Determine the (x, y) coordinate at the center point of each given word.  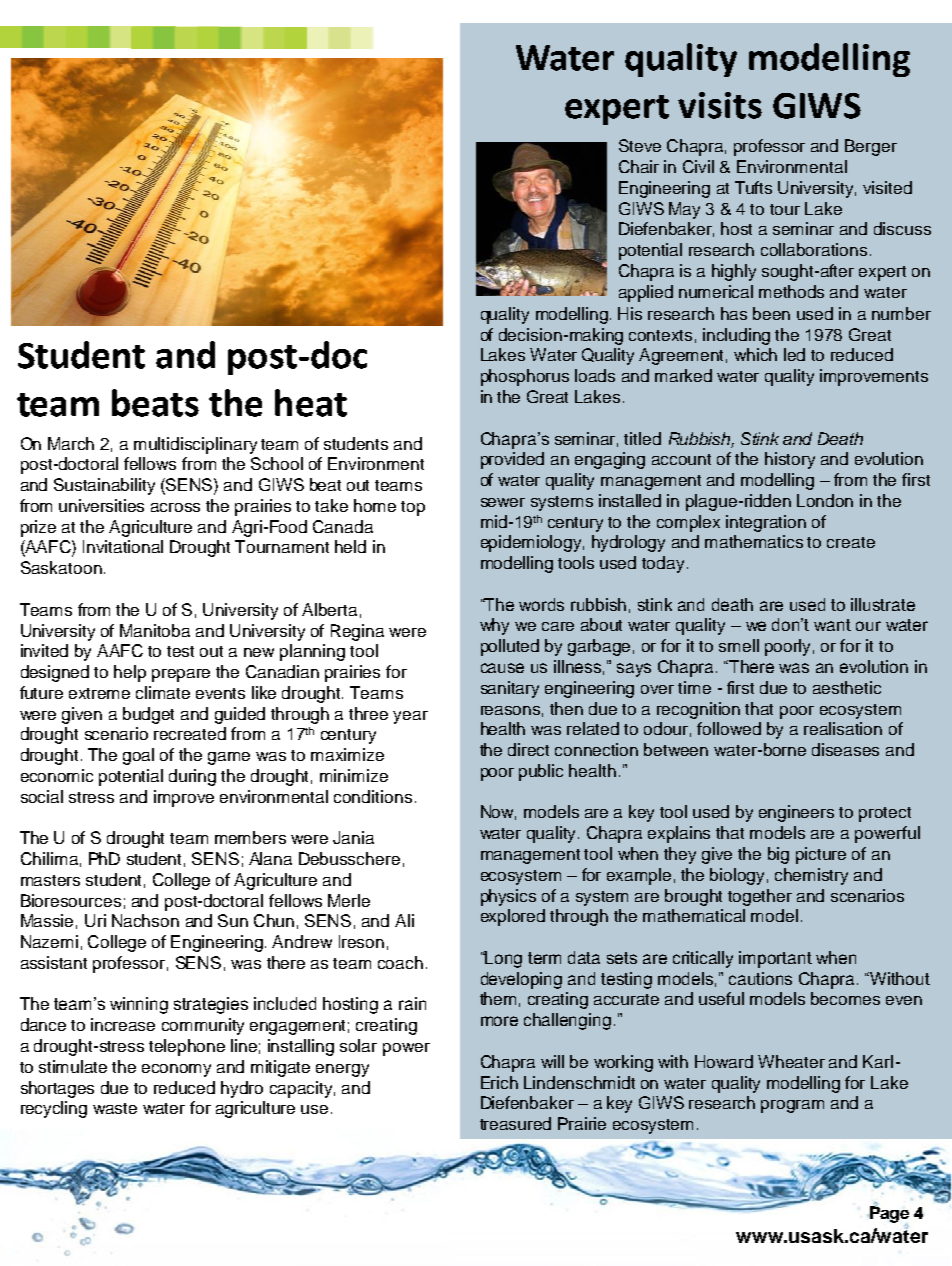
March (71, 443)
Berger (871, 147)
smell (739, 645)
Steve (640, 145)
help (130, 673)
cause (502, 668)
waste (115, 1108)
